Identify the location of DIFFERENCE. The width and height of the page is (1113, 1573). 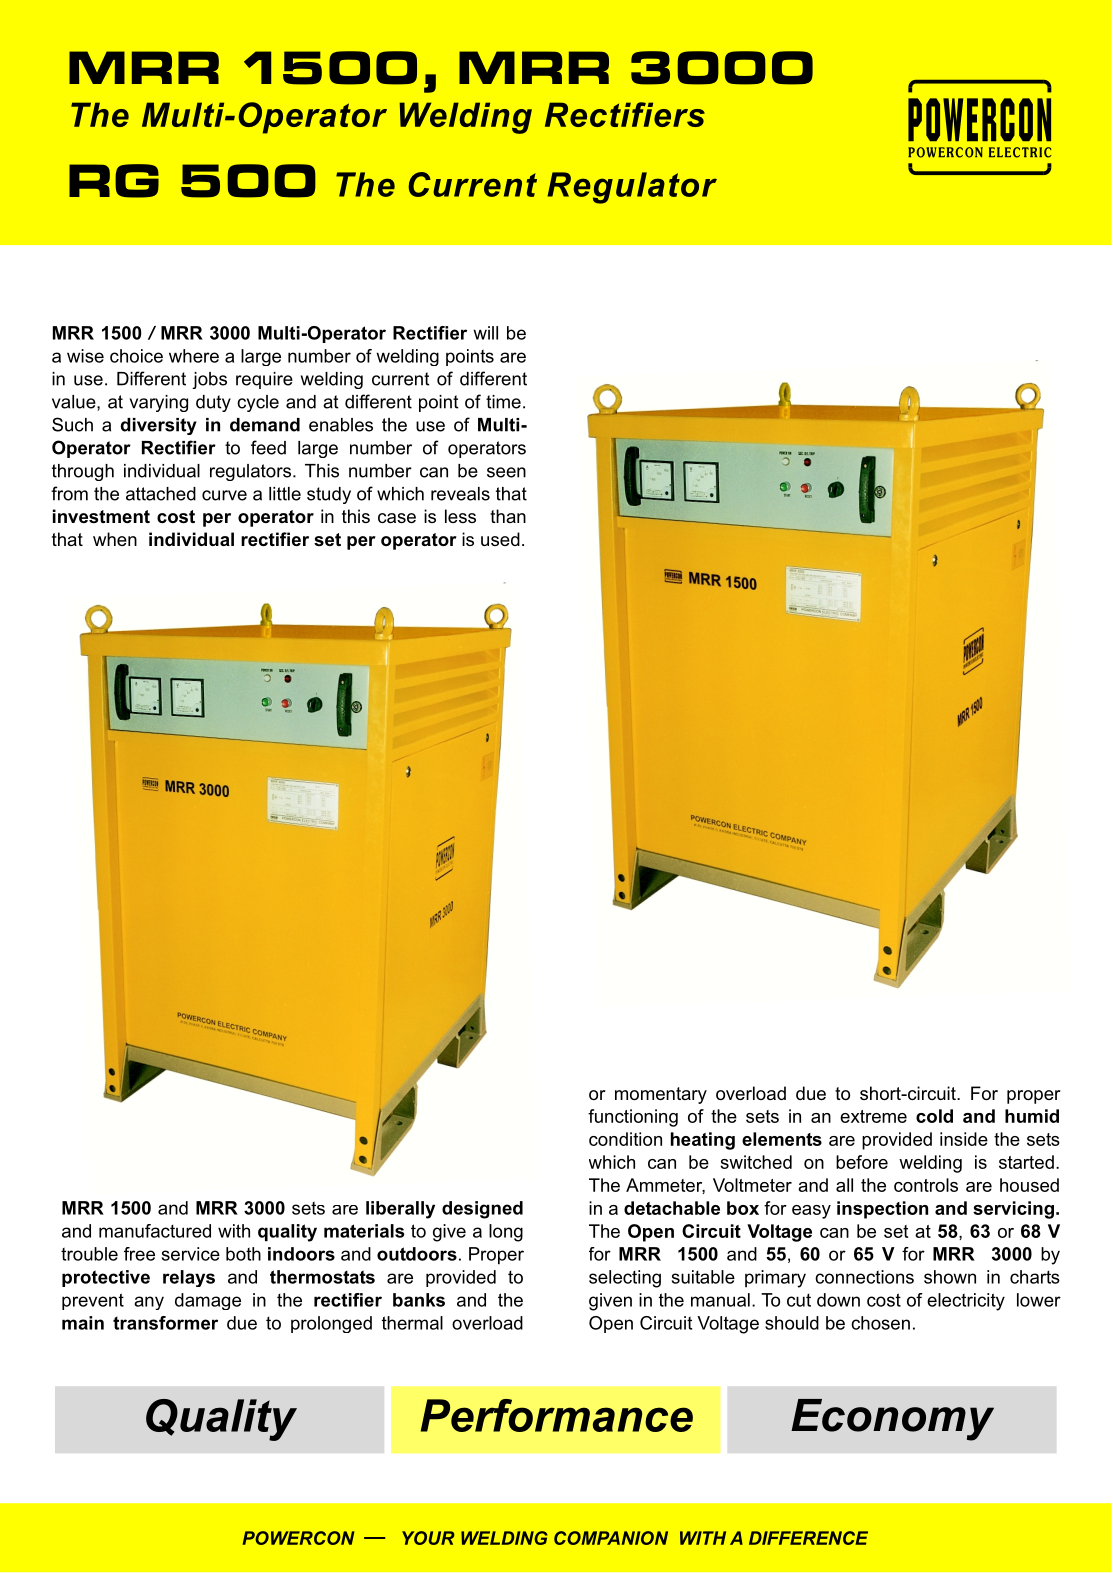
(808, 1538).
